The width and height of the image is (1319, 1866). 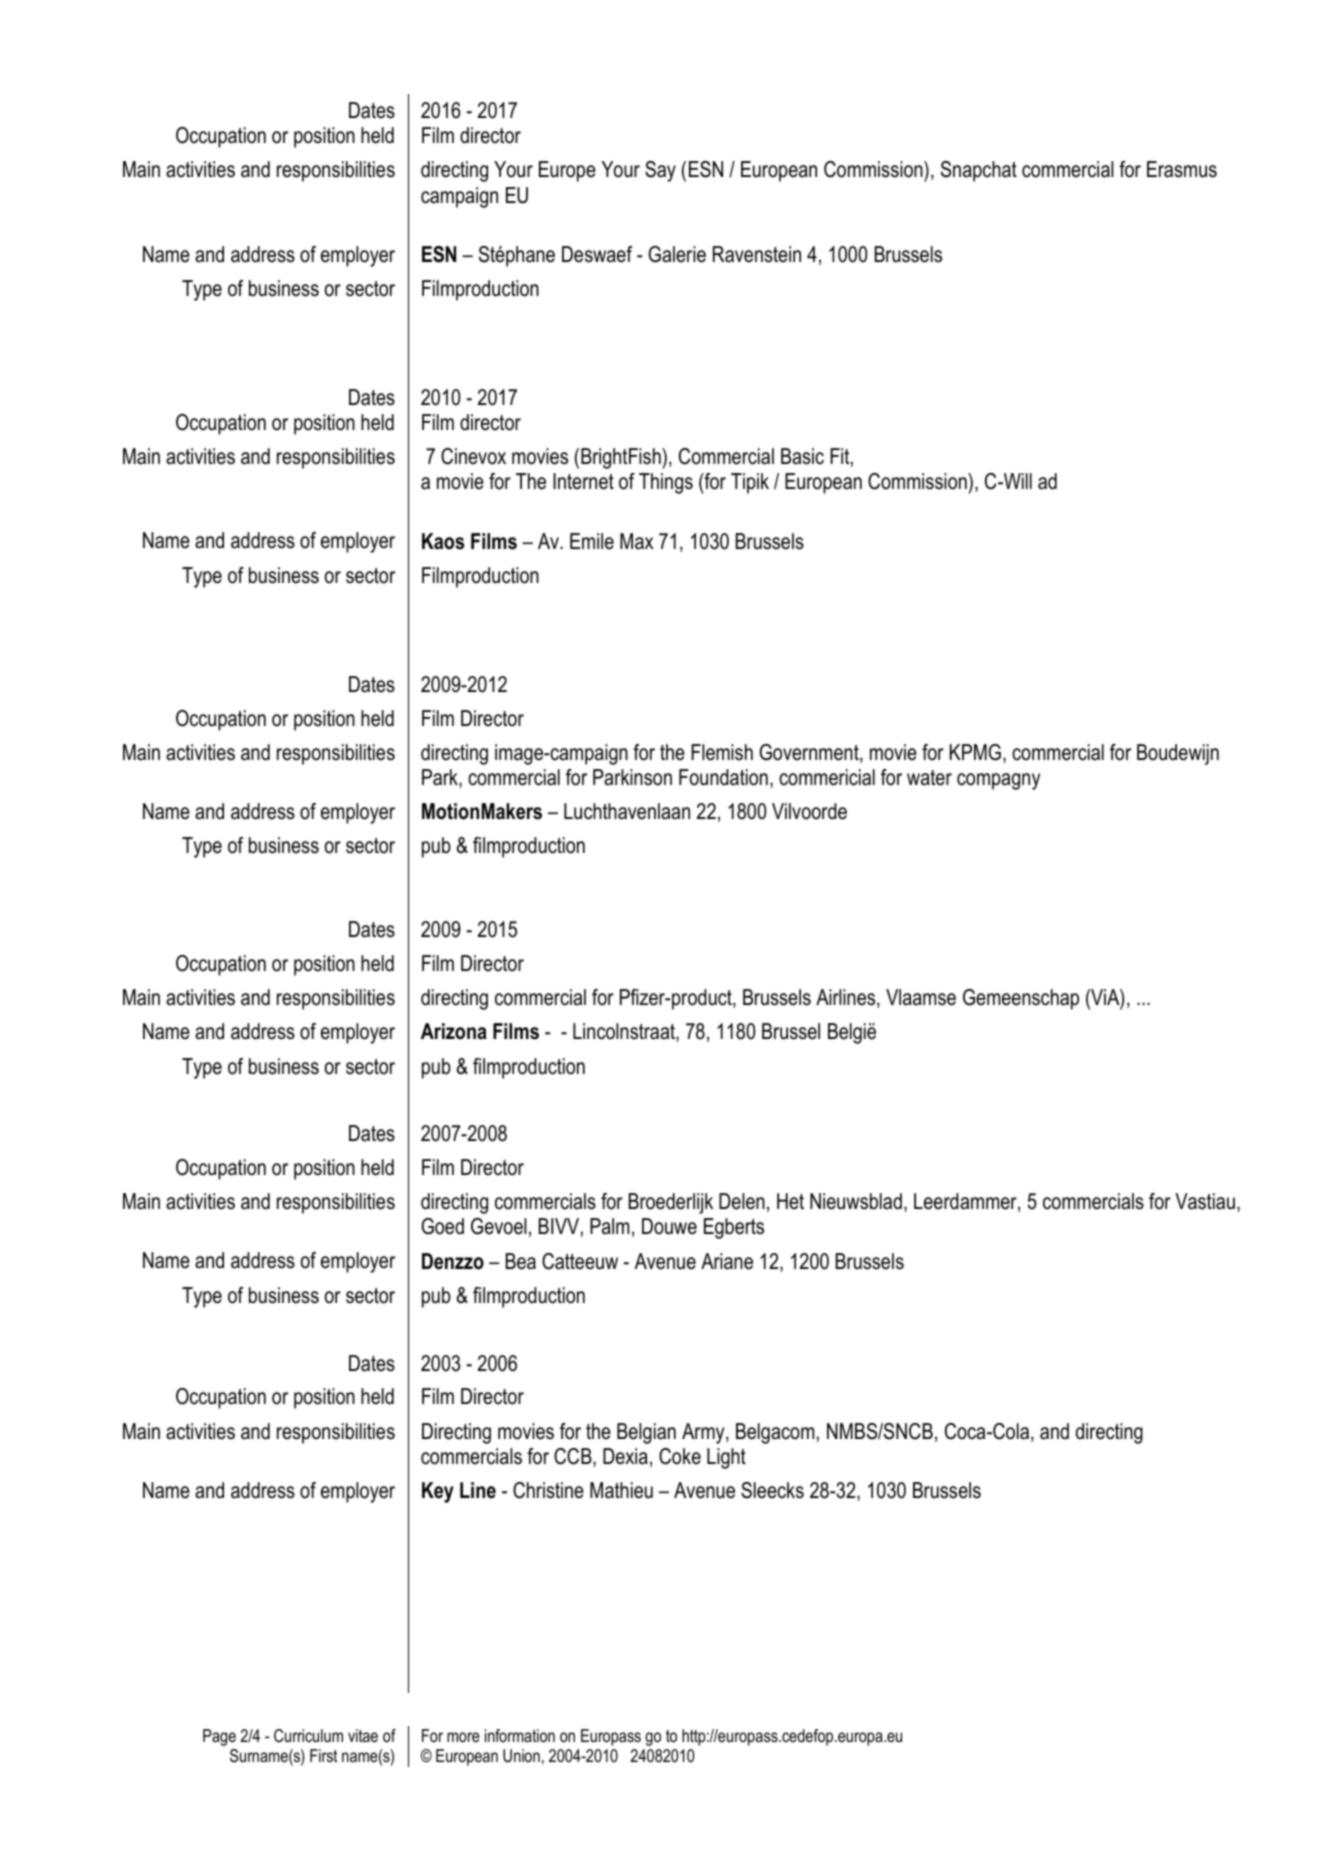 I want to click on Galerie, so click(x=677, y=254).
